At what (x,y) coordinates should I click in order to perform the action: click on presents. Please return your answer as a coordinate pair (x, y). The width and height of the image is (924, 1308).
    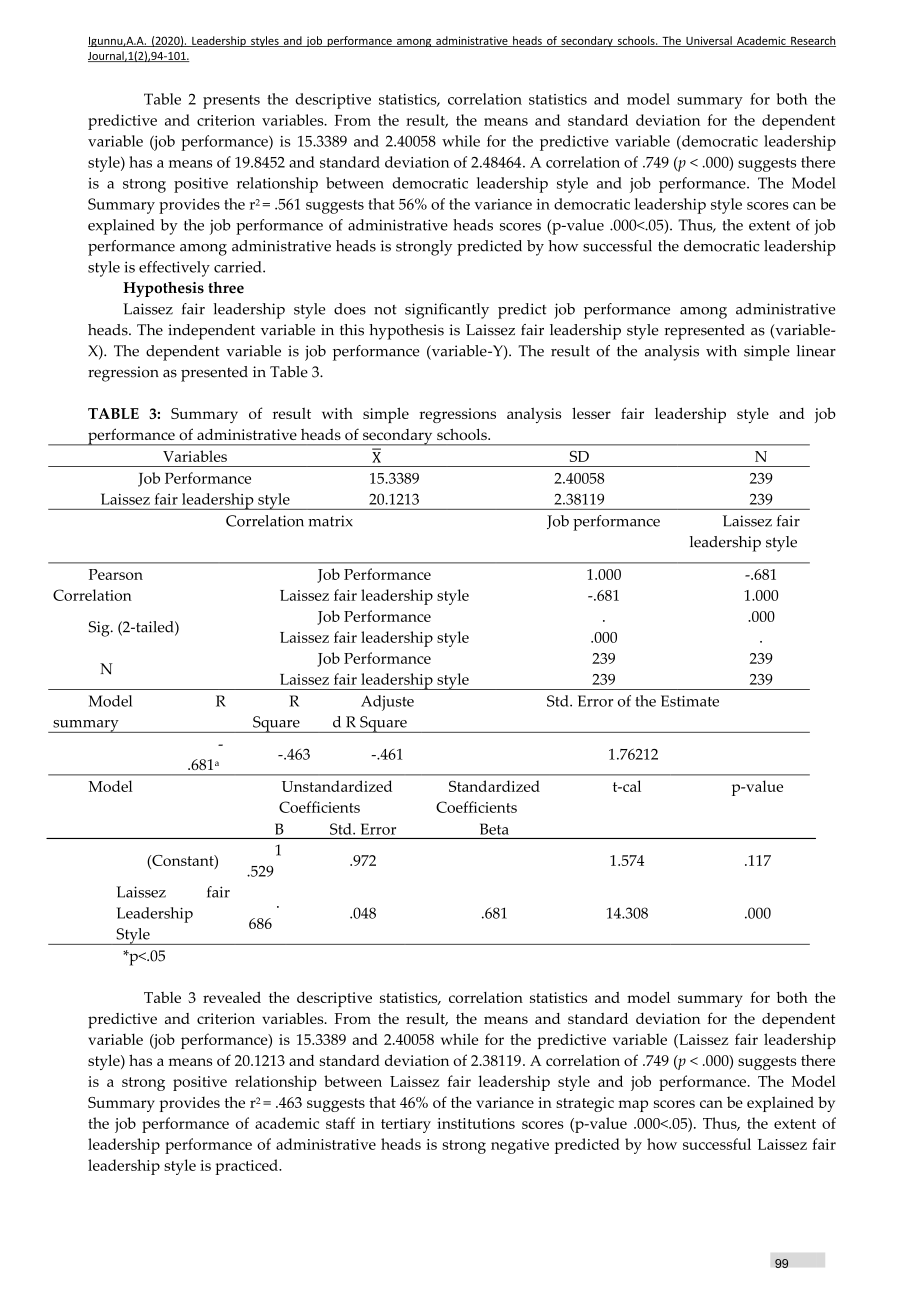
    Looking at the image, I should click on (231, 102).
